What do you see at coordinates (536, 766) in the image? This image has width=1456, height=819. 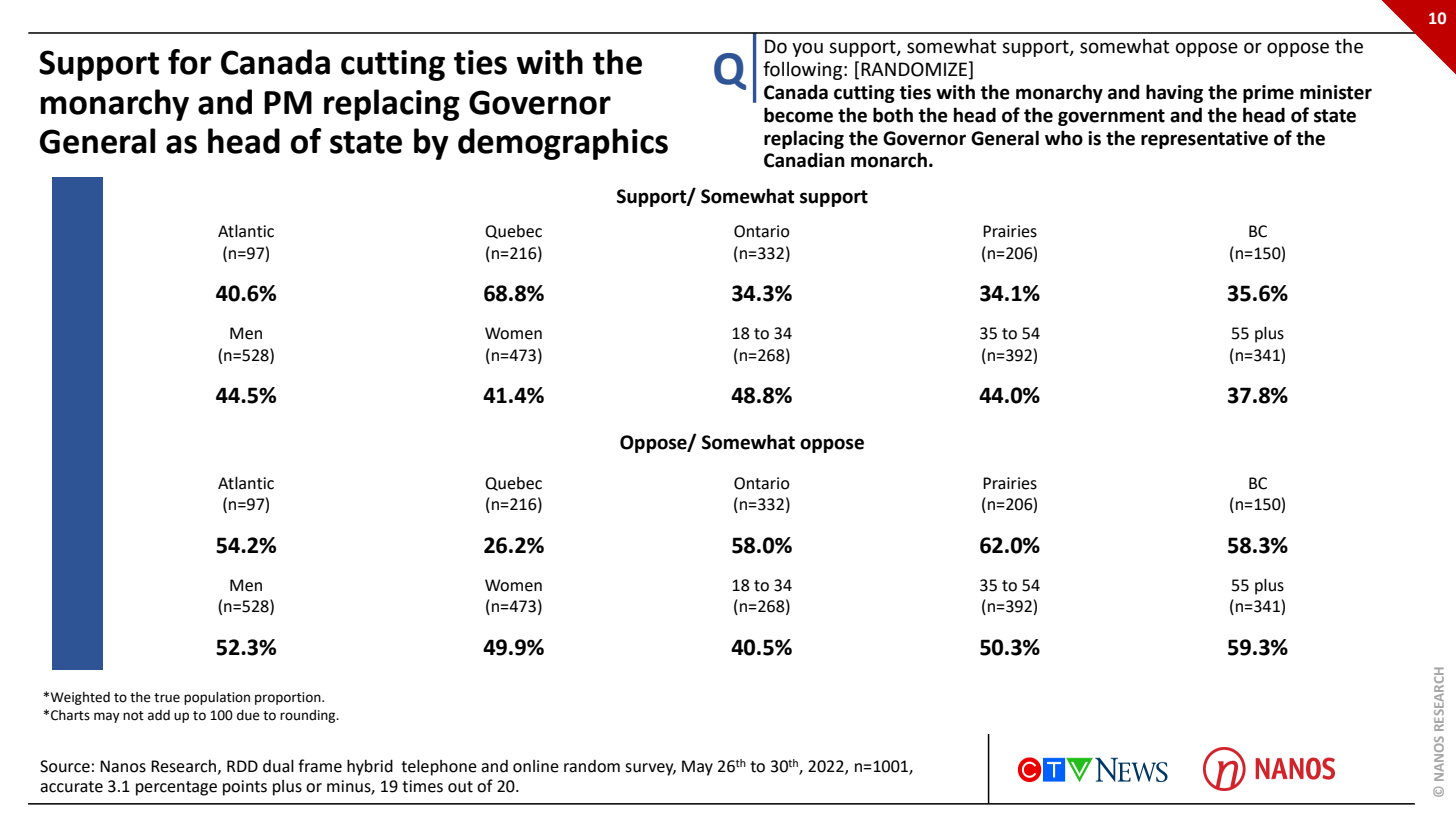 I see `online` at bounding box center [536, 766].
